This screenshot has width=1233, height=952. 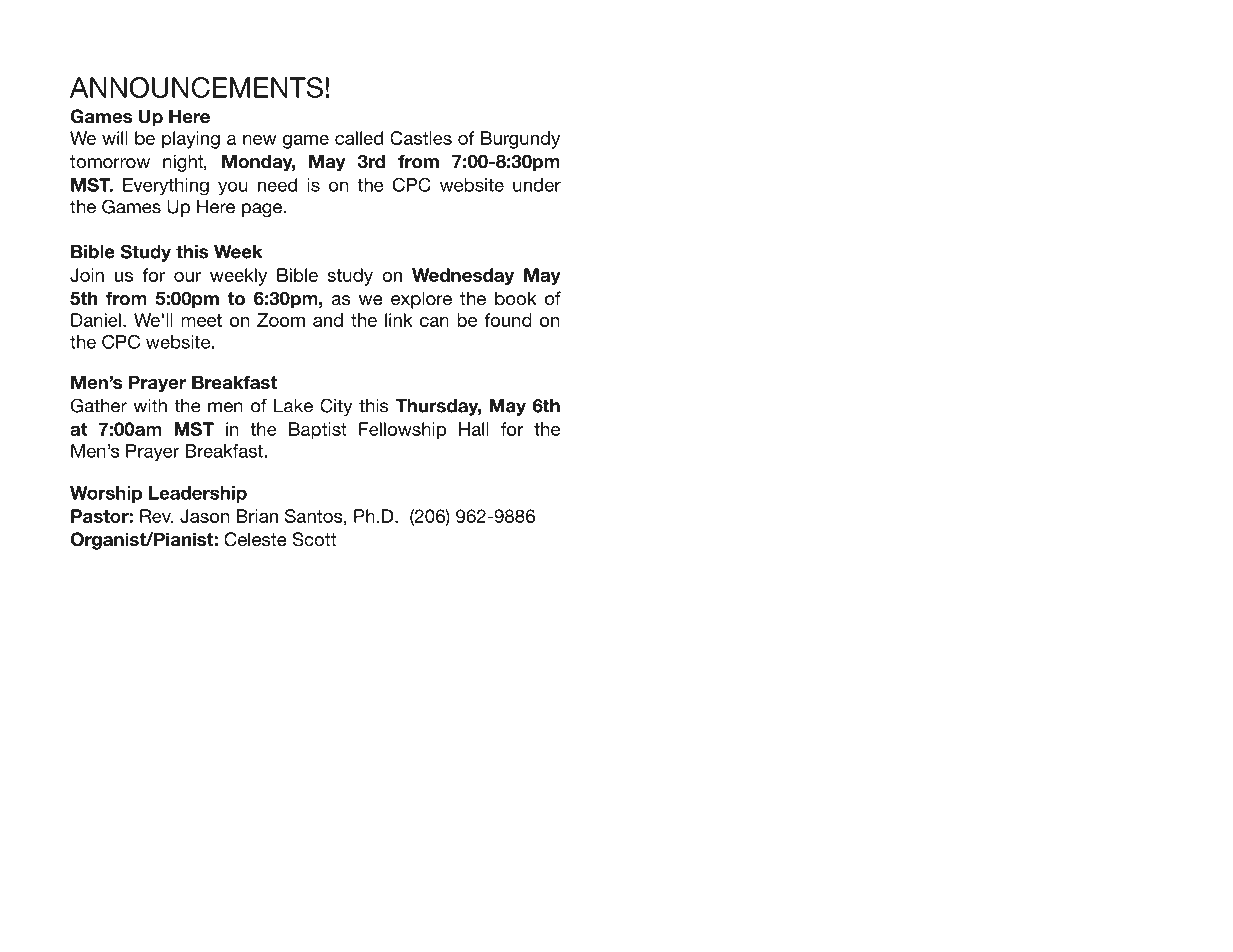 I want to click on Scott, so click(x=314, y=539).
